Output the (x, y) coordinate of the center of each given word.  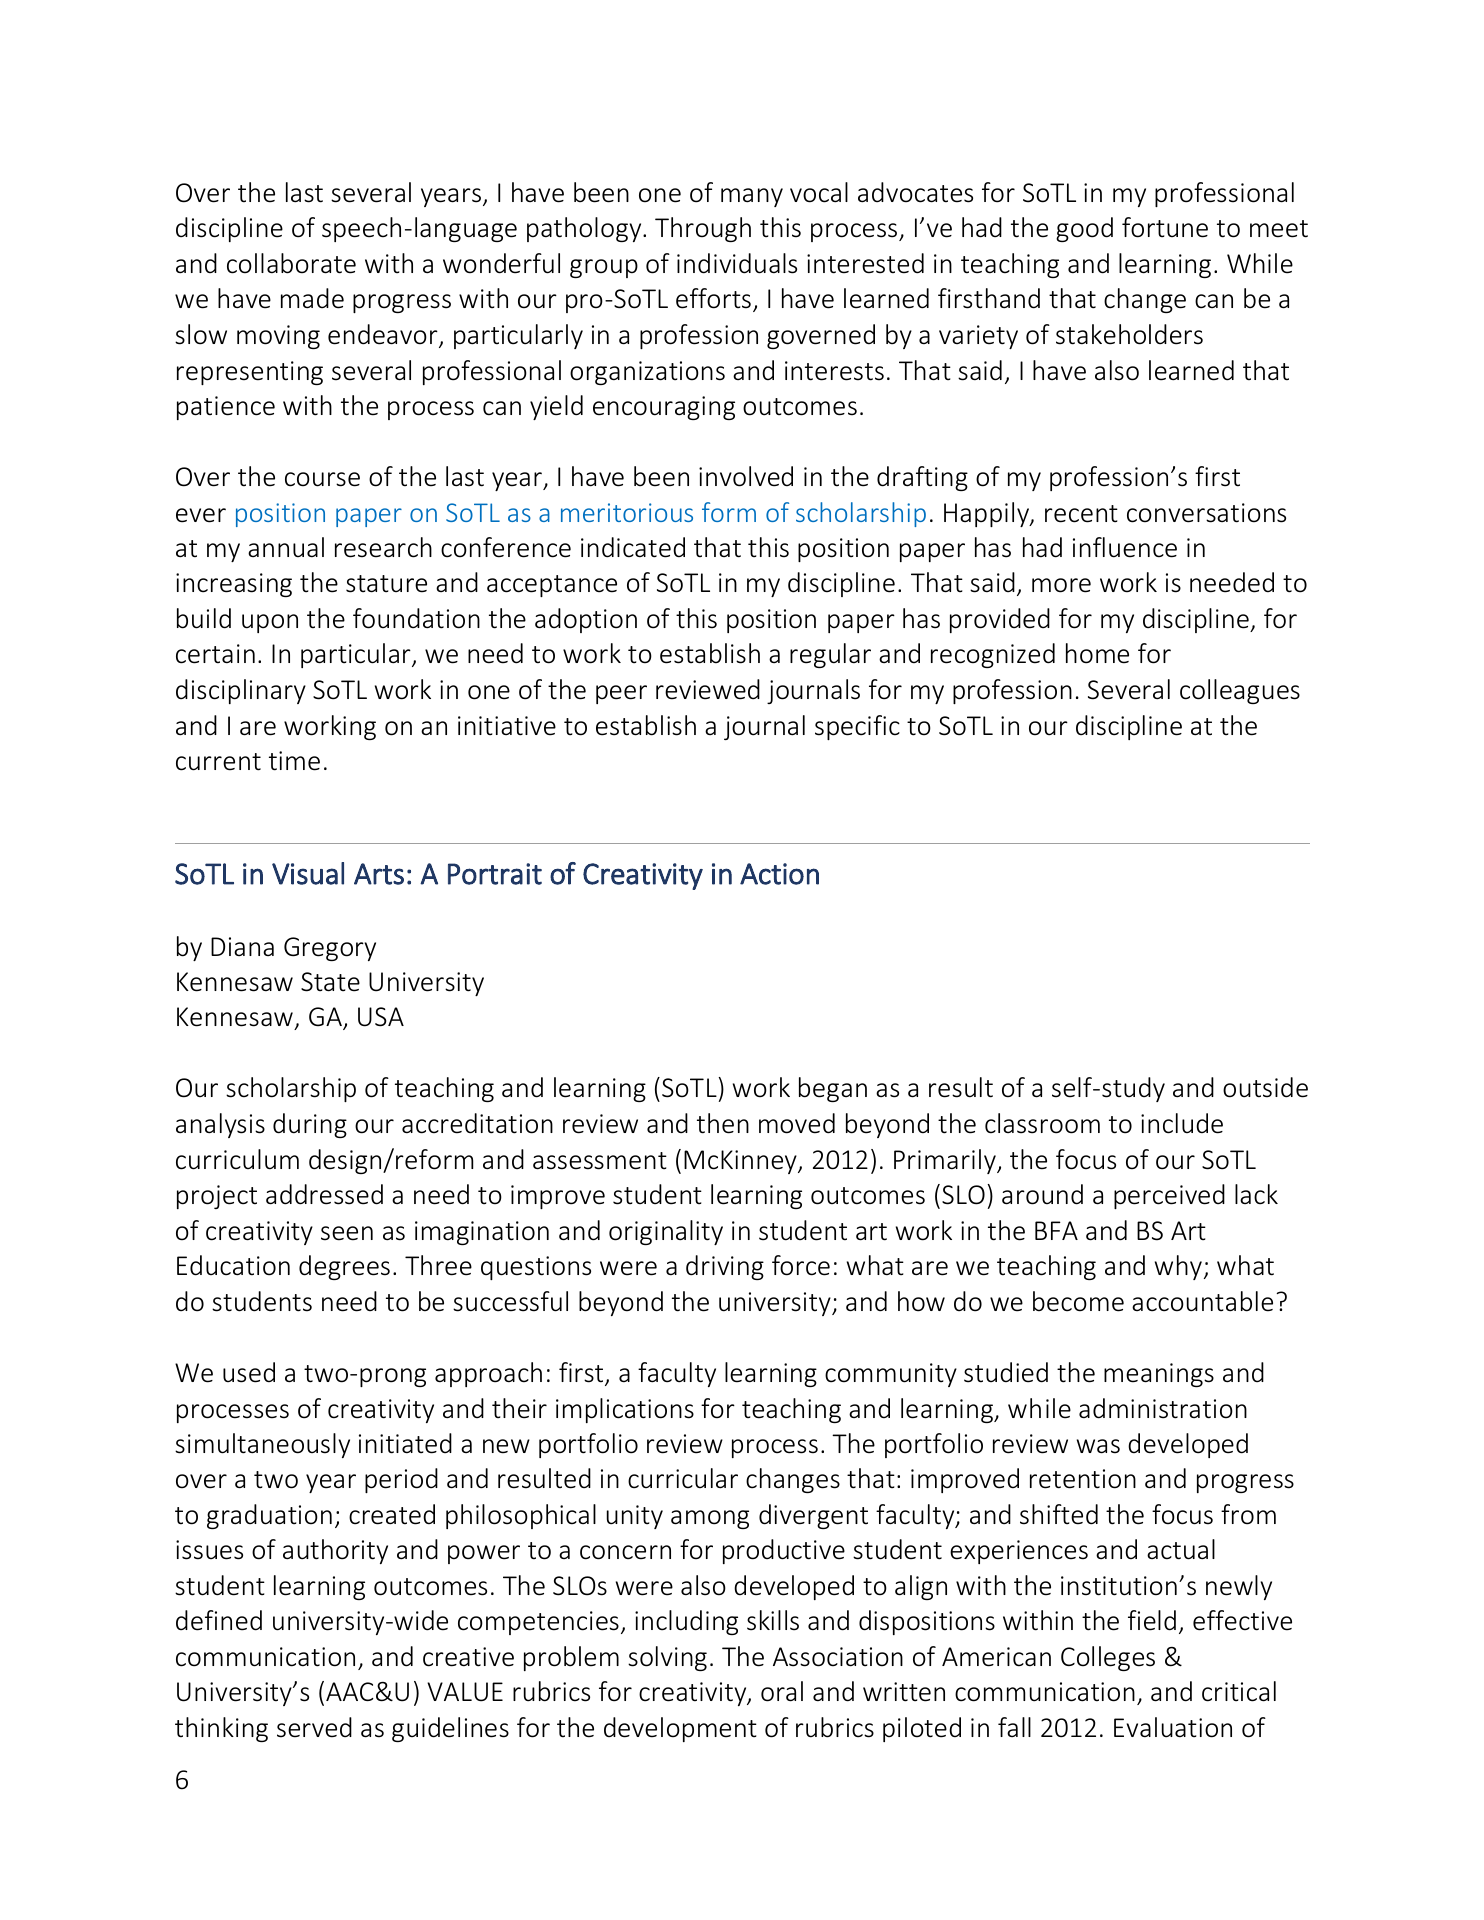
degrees (344, 1267)
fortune (1165, 227)
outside (1265, 1087)
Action (779, 874)
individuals (737, 263)
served (314, 1727)
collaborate (291, 263)
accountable (1202, 1301)
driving (725, 1267)
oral (782, 1691)
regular (830, 655)
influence (1125, 547)
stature (386, 584)
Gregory (330, 949)
